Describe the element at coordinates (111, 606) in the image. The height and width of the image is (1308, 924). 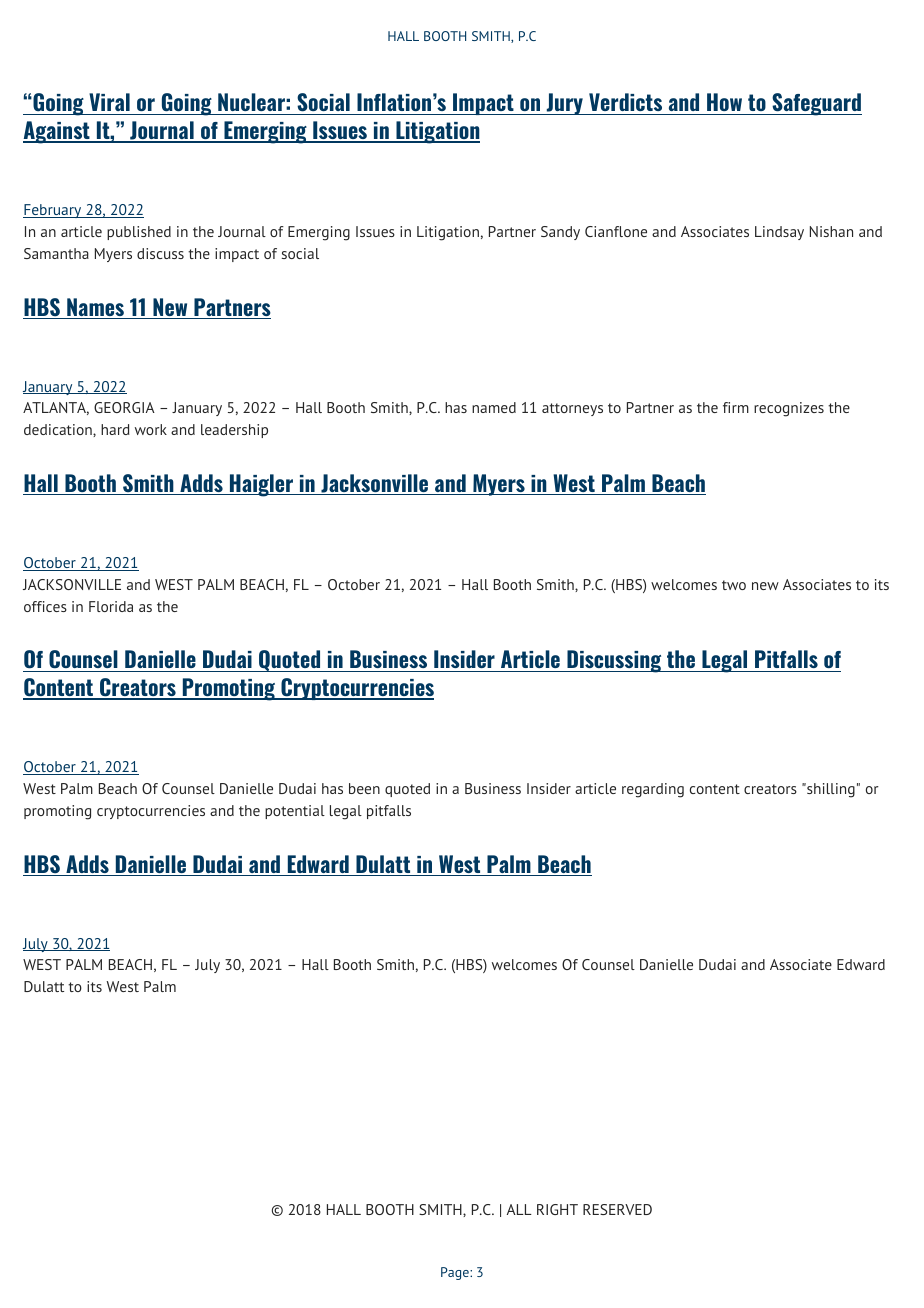
I see `Florida` at that location.
